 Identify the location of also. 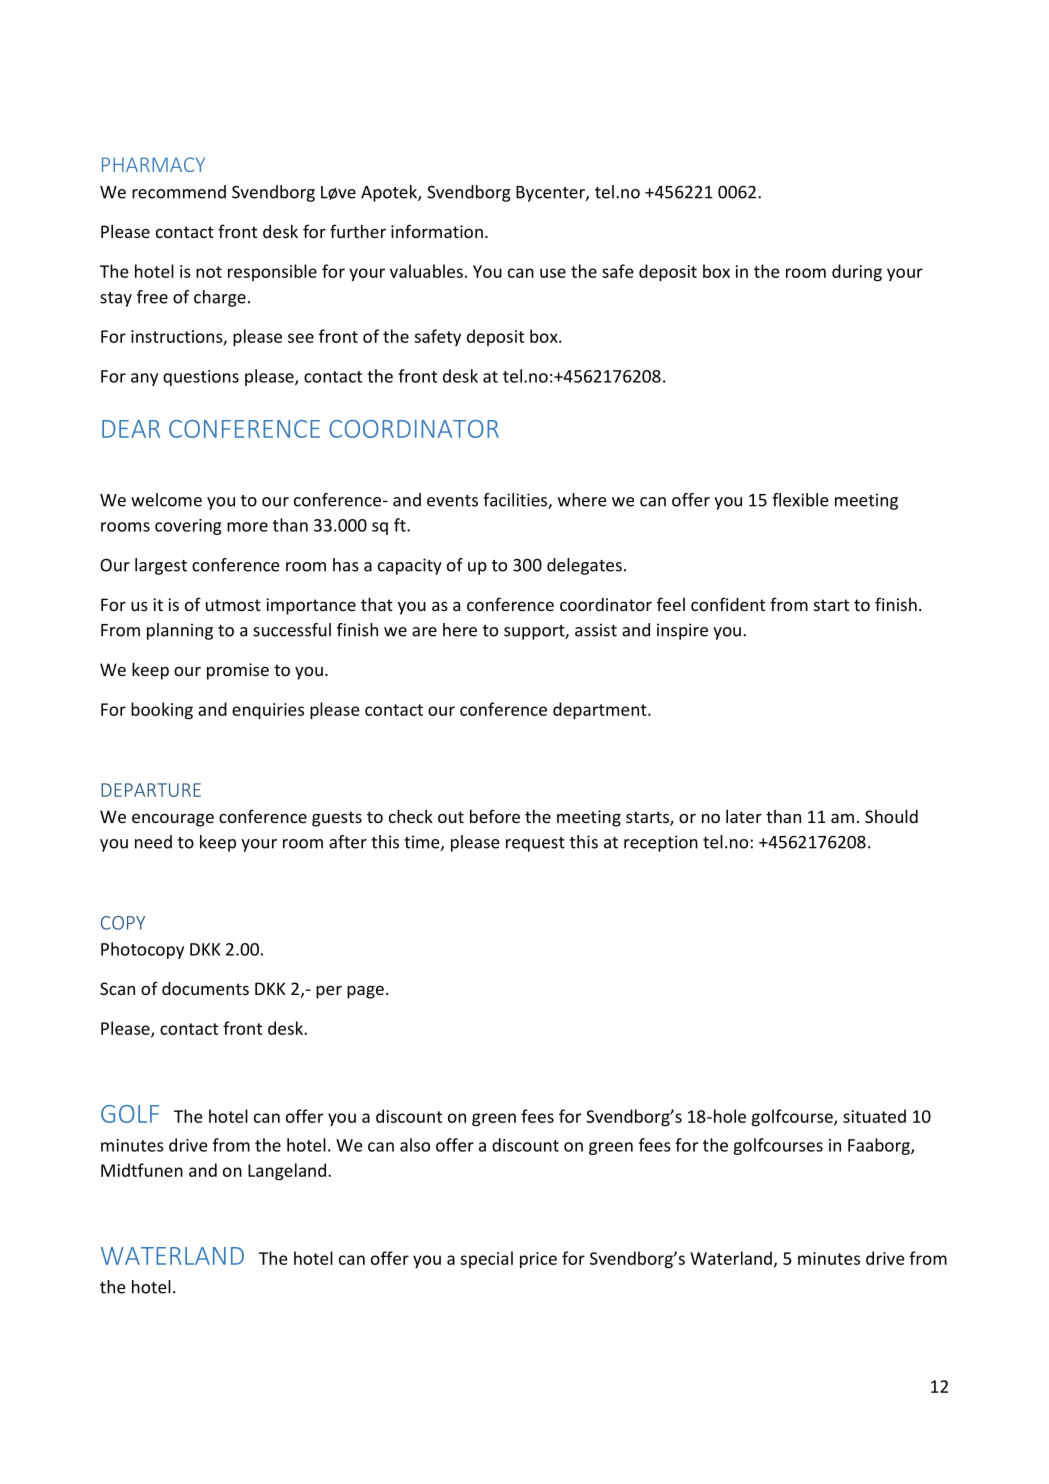
(415, 1145).
